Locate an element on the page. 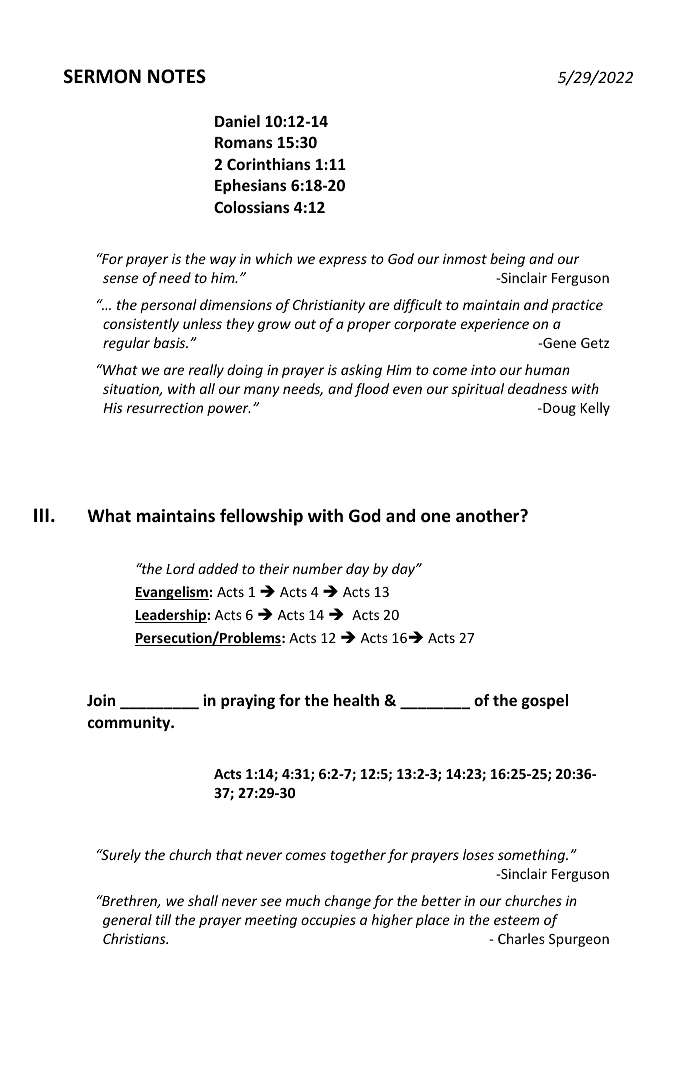 Image resolution: width=697 pixels, height=1077 pixels. health is located at coordinates (356, 700).
